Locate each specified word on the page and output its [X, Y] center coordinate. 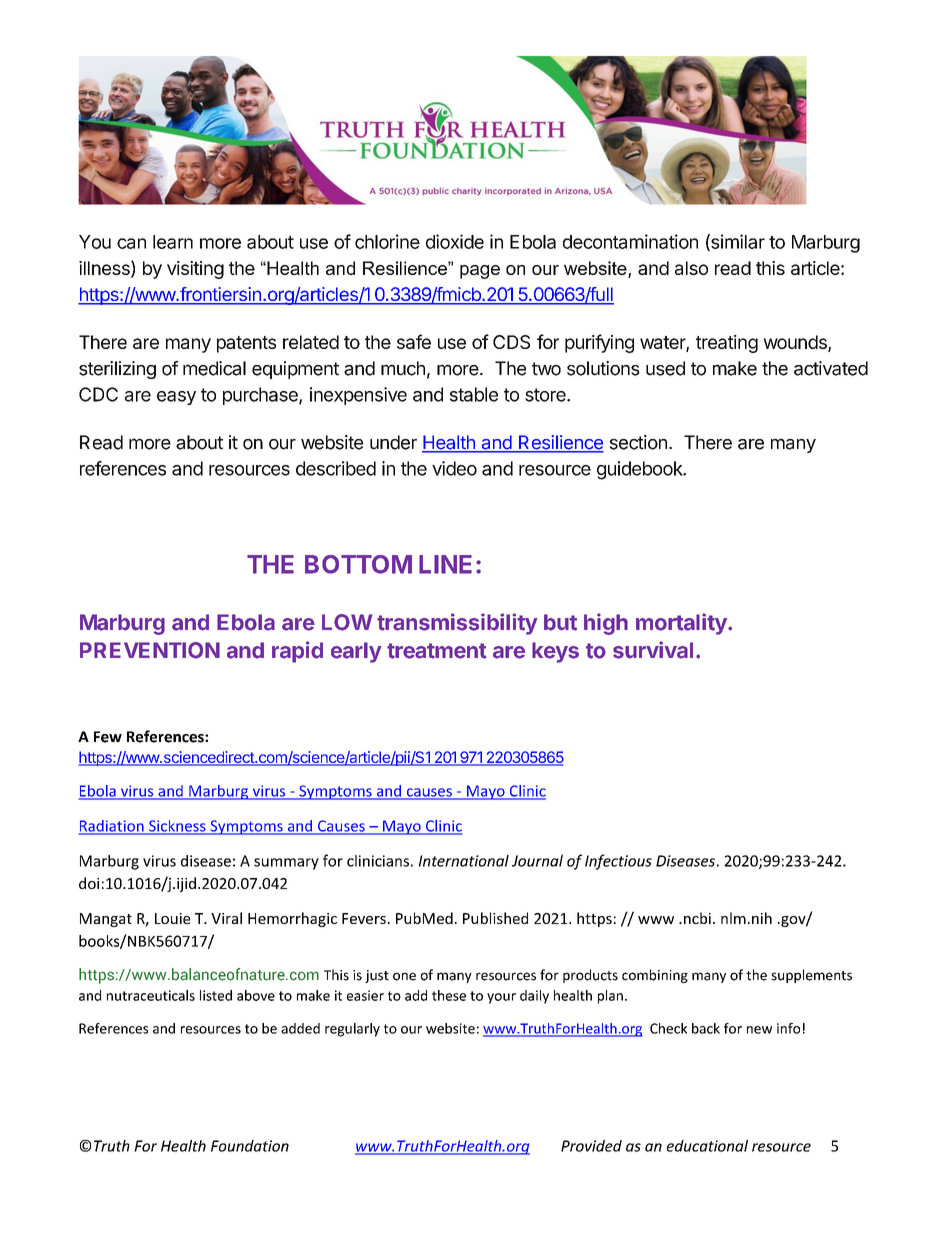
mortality [682, 624]
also [691, 268]
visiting [195, 270]
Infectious [618, 862]
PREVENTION [150, 650]
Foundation [250, 1146]
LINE [445, 564]
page [480, 272]
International [464, 861]
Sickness [177, 827]
